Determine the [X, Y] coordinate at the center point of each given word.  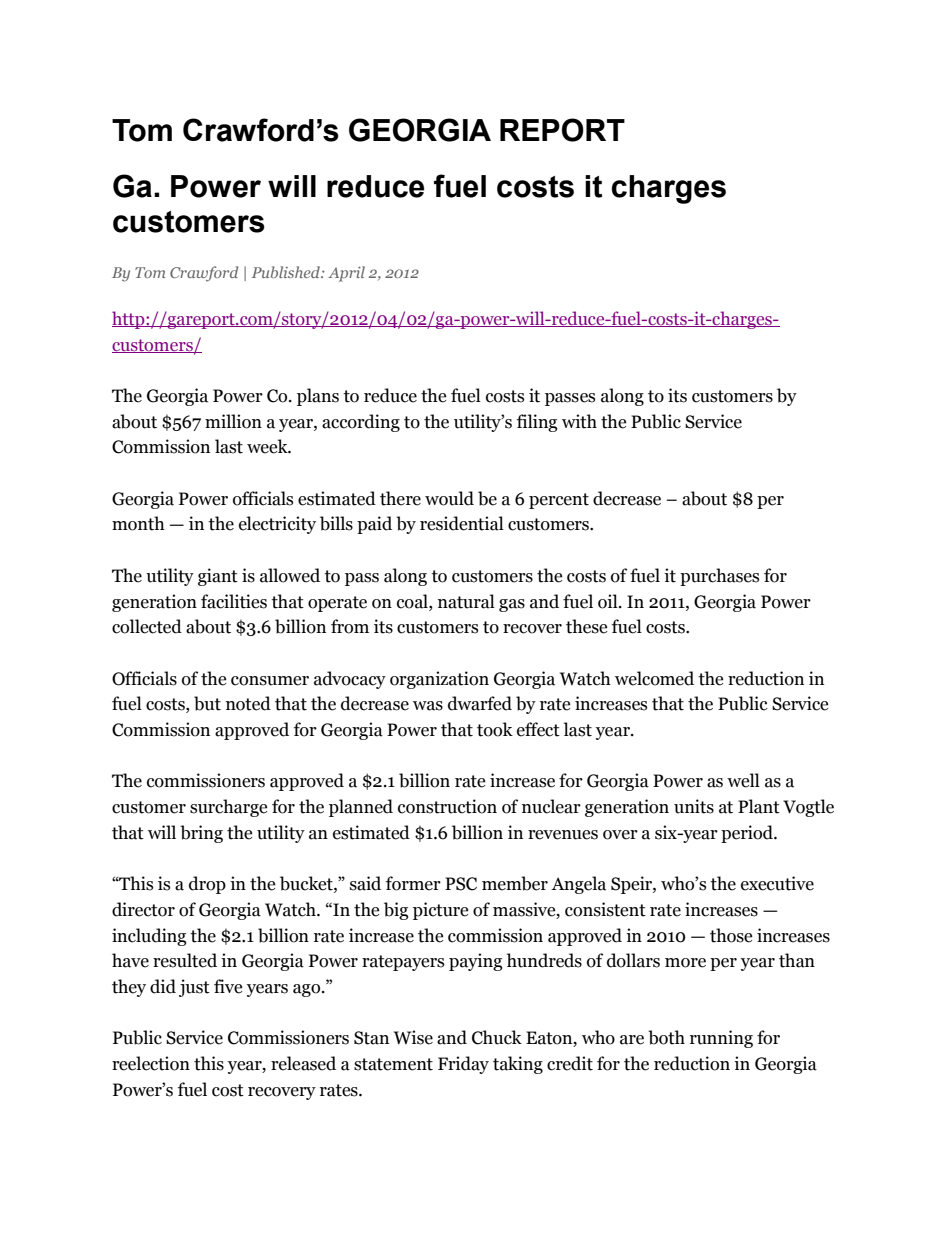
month [138, 523]
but [207, 703]
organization [439, 680]
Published [287, 272]
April [346, 274]
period [748, 834]
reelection [151, 1063]
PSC [461, 884]
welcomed [654, 678]
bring [201, 834]
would [449, 498]
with [579, 421]
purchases [719, 577]
